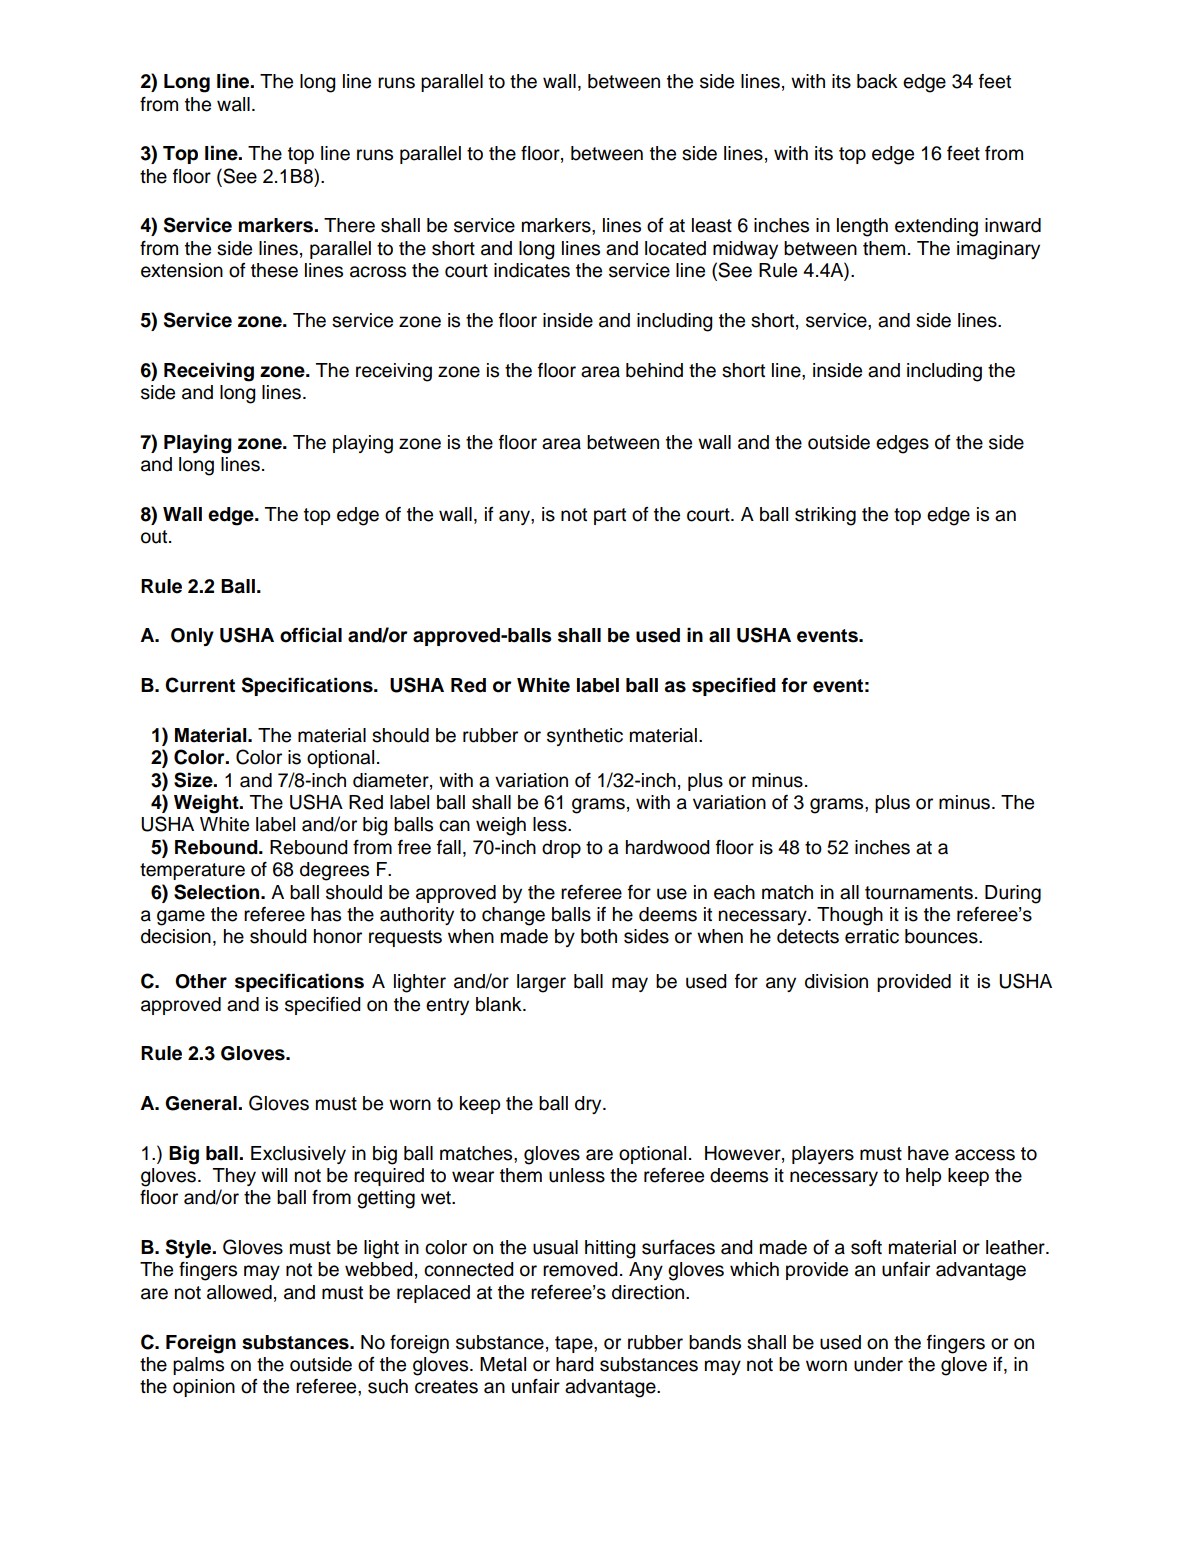 The height and width of the page is (1543, 1193). I want to click on tape, so click(575, 1344).
